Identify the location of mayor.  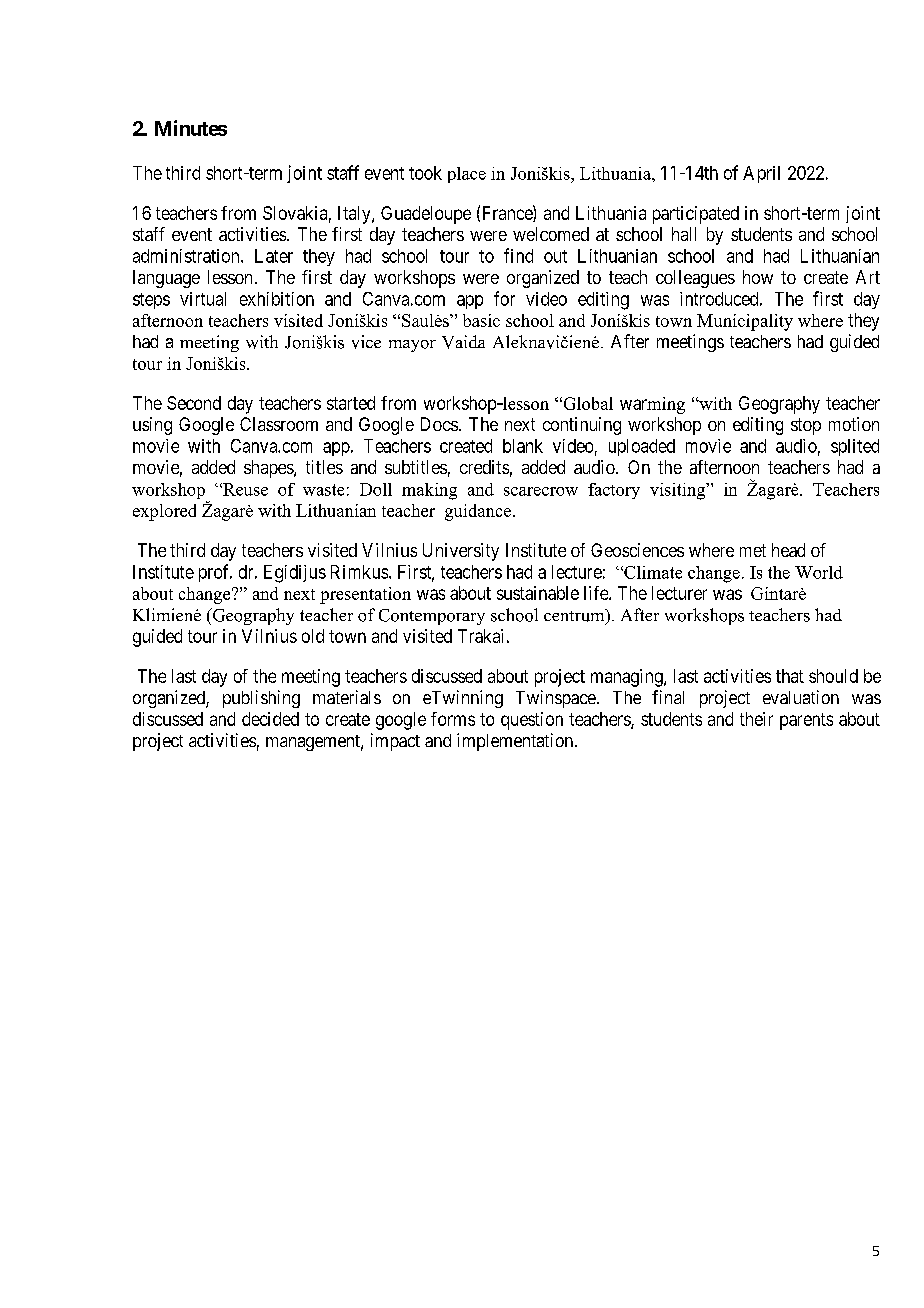
(412, 346).
